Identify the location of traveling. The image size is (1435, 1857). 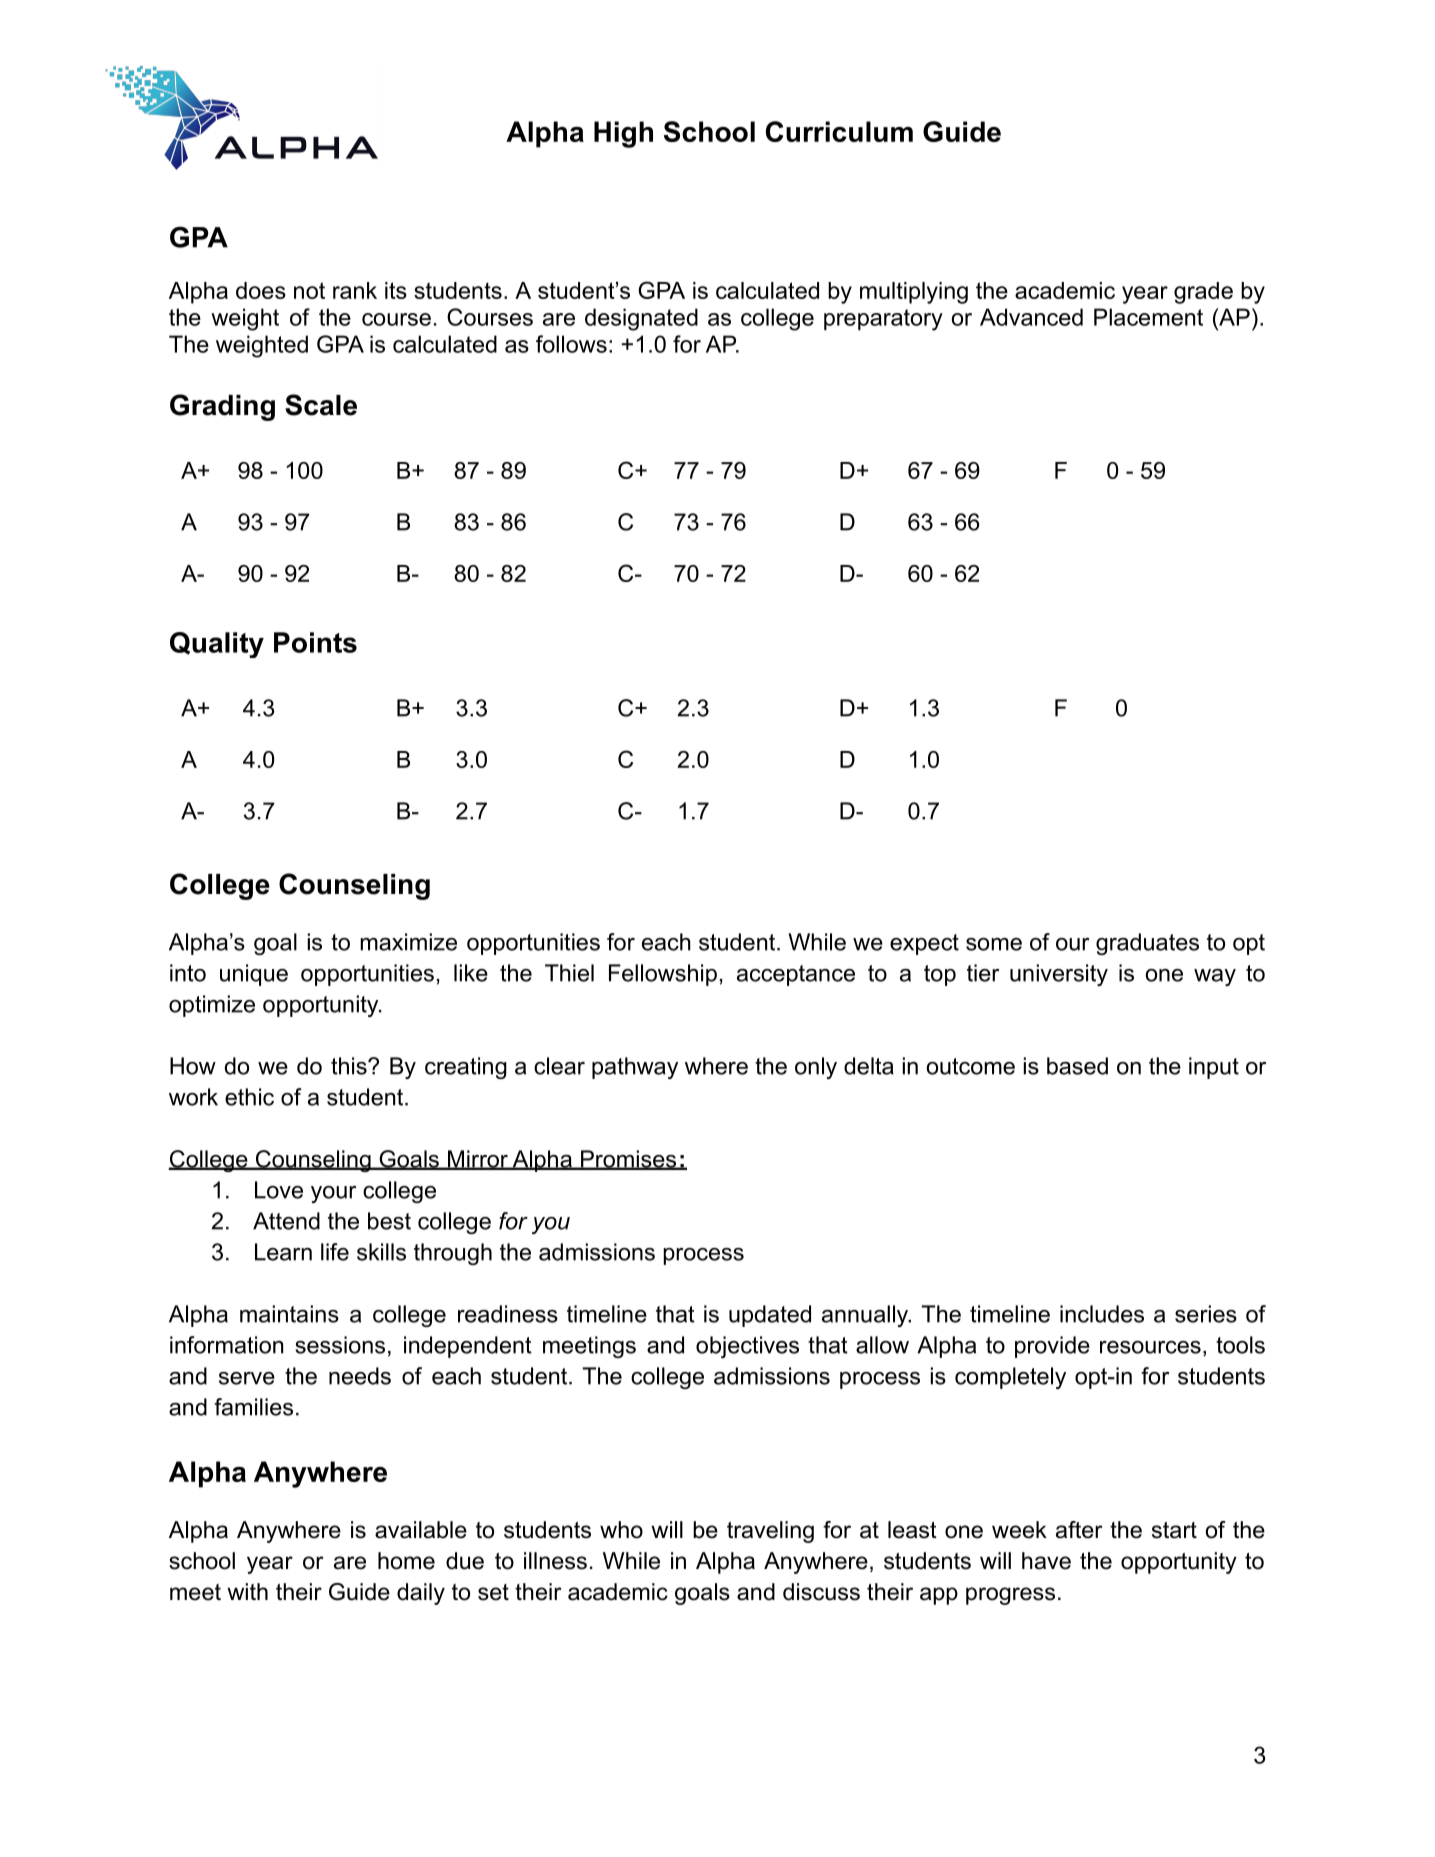
(770, 1532).
